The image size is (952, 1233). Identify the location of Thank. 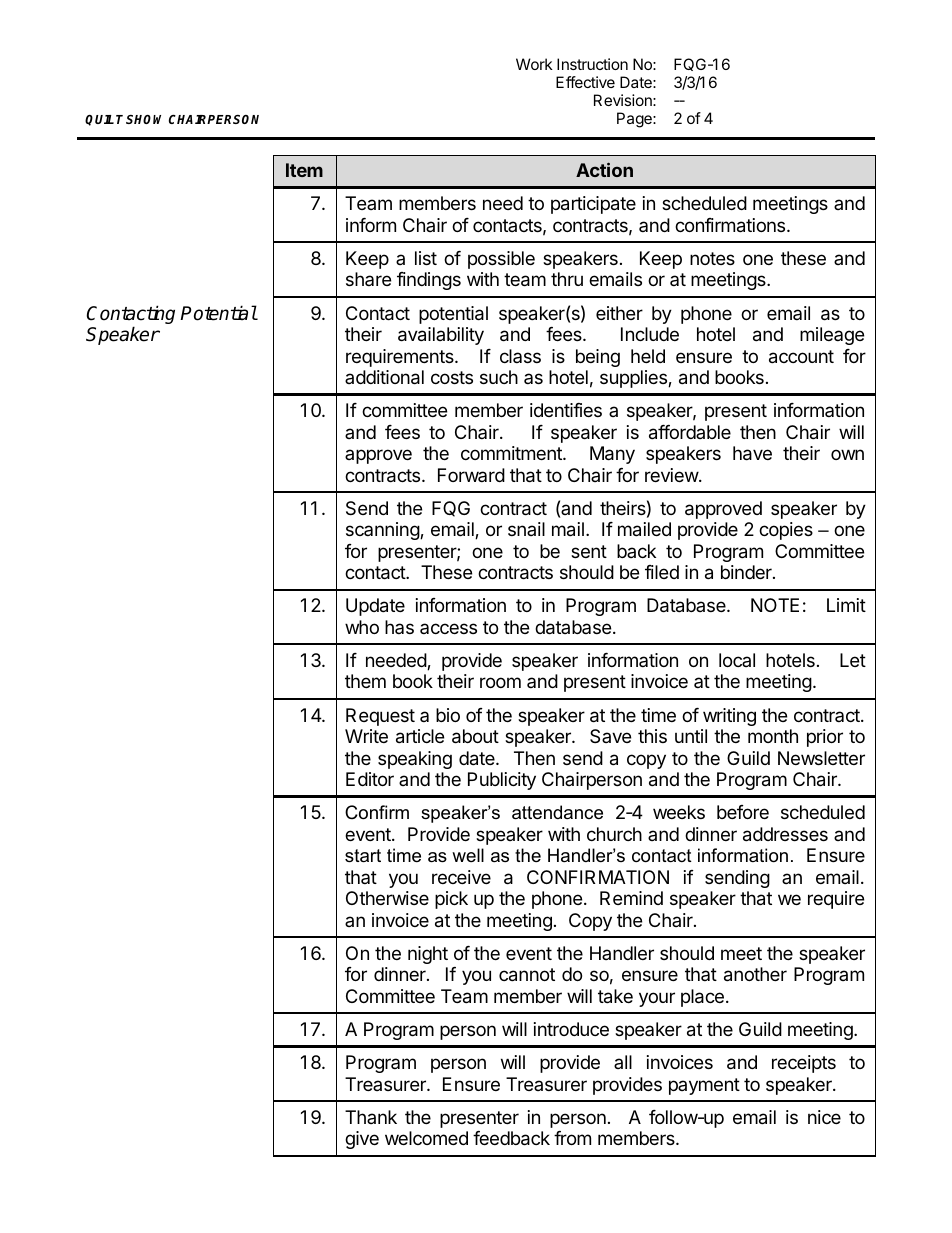
(371, 1117).
